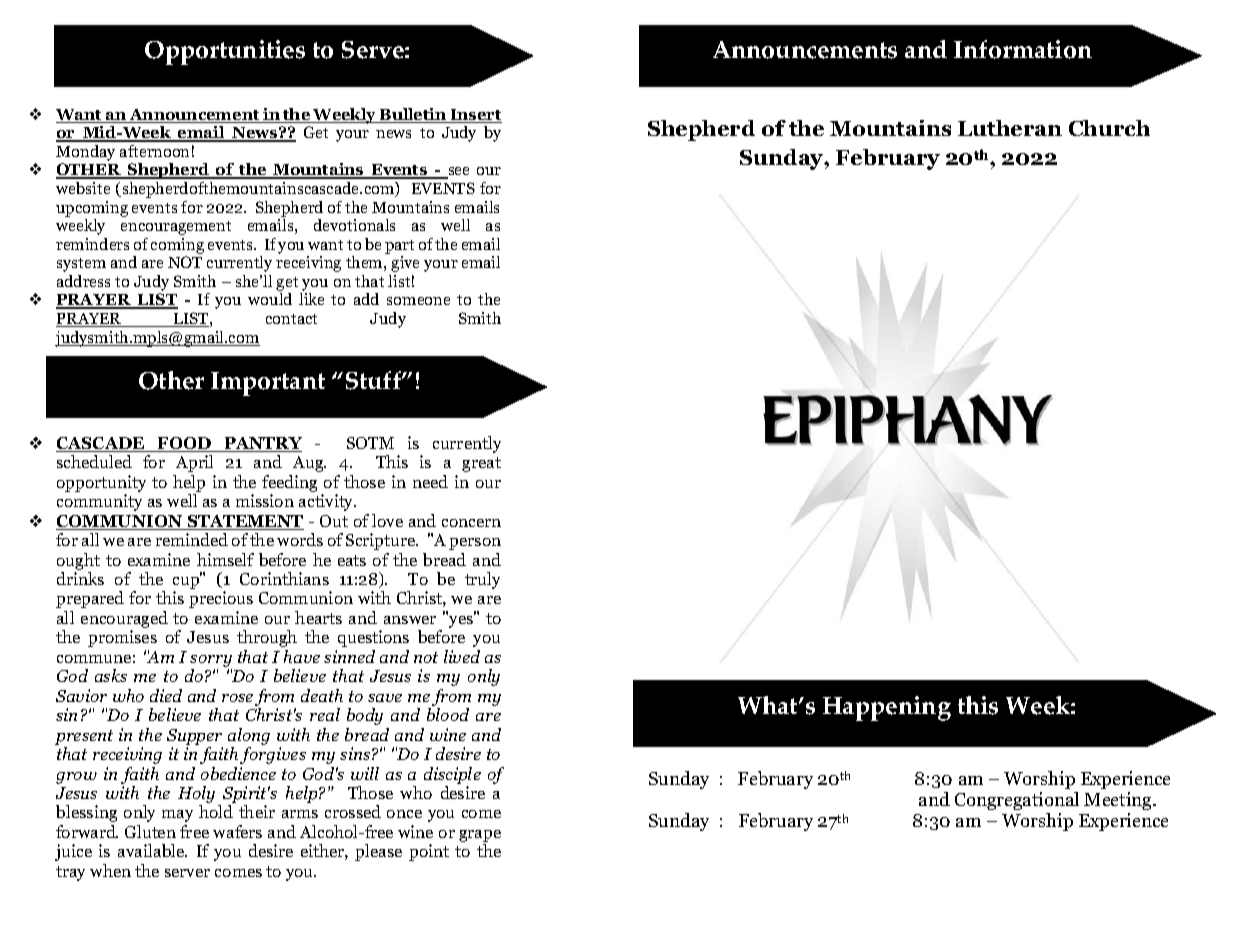 The height and width of the page is (952, 1233). I want to click on Lutheran, so click(1010, 128).
